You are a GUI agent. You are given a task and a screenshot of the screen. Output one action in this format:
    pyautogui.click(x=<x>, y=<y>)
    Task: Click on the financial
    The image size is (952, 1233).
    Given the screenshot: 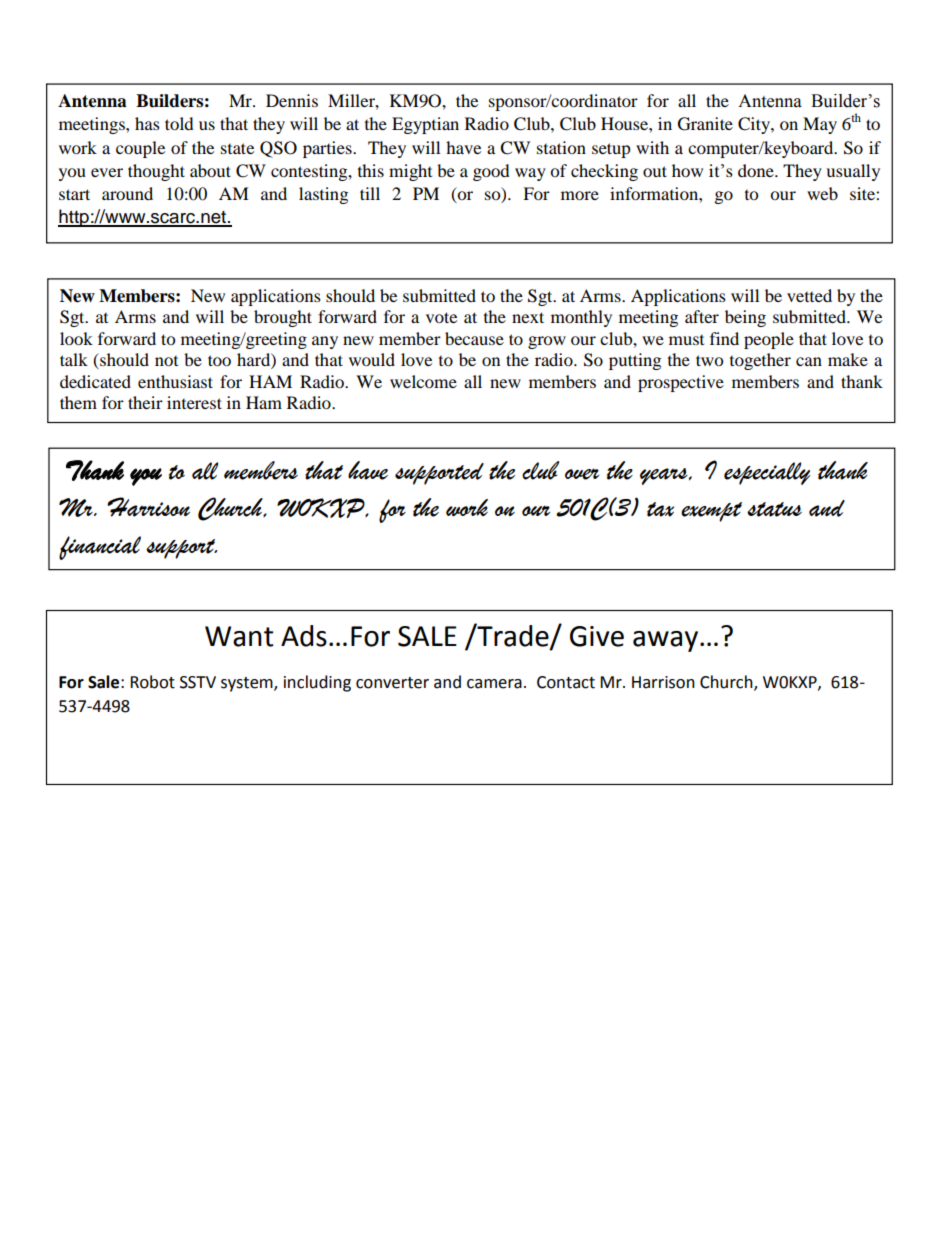 What is the action you would take?
    pyautogui.click(x=100, y=548)
